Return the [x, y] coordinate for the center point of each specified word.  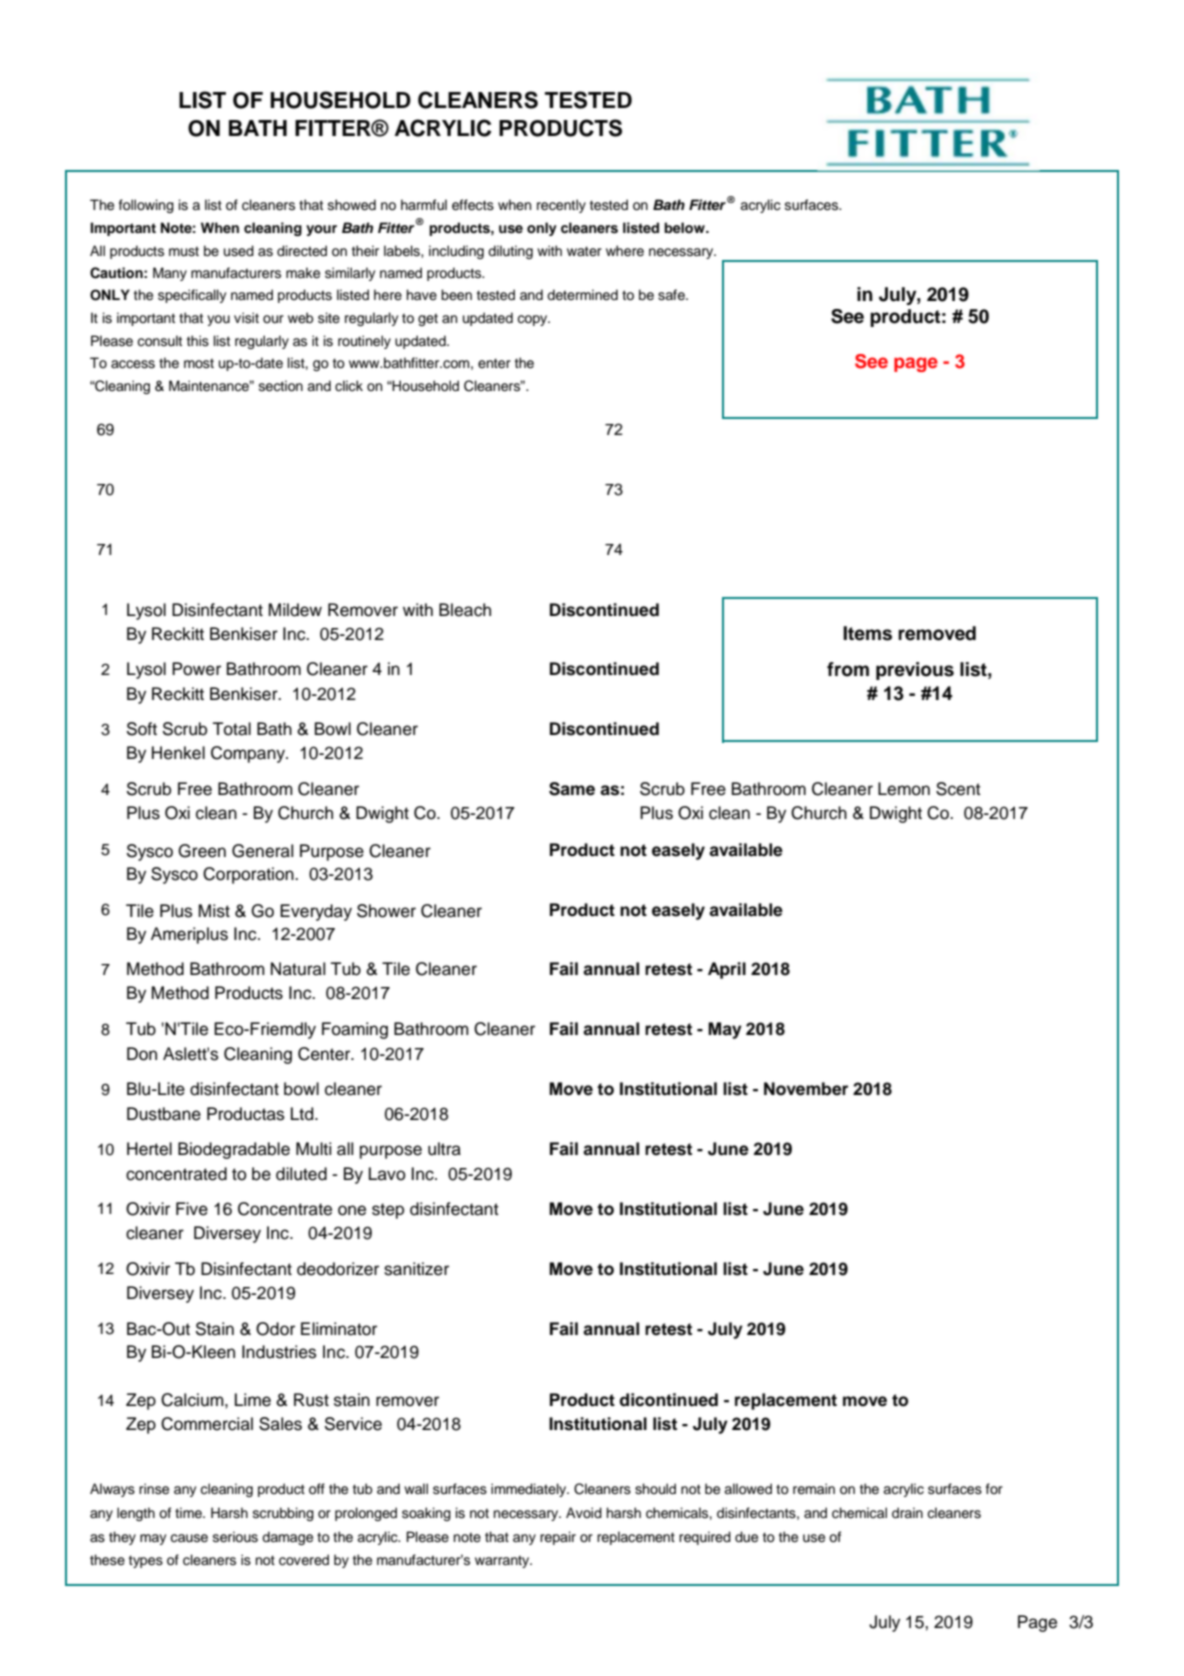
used [239, 251]
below [685, 227]
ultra [444, 1149]
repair [558, 1538]
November [806, 1089]
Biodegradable [234, 1150]
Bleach [465, 610]
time [189, 1513]
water [584, 251]
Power [196, 669]
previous [915, 671]
